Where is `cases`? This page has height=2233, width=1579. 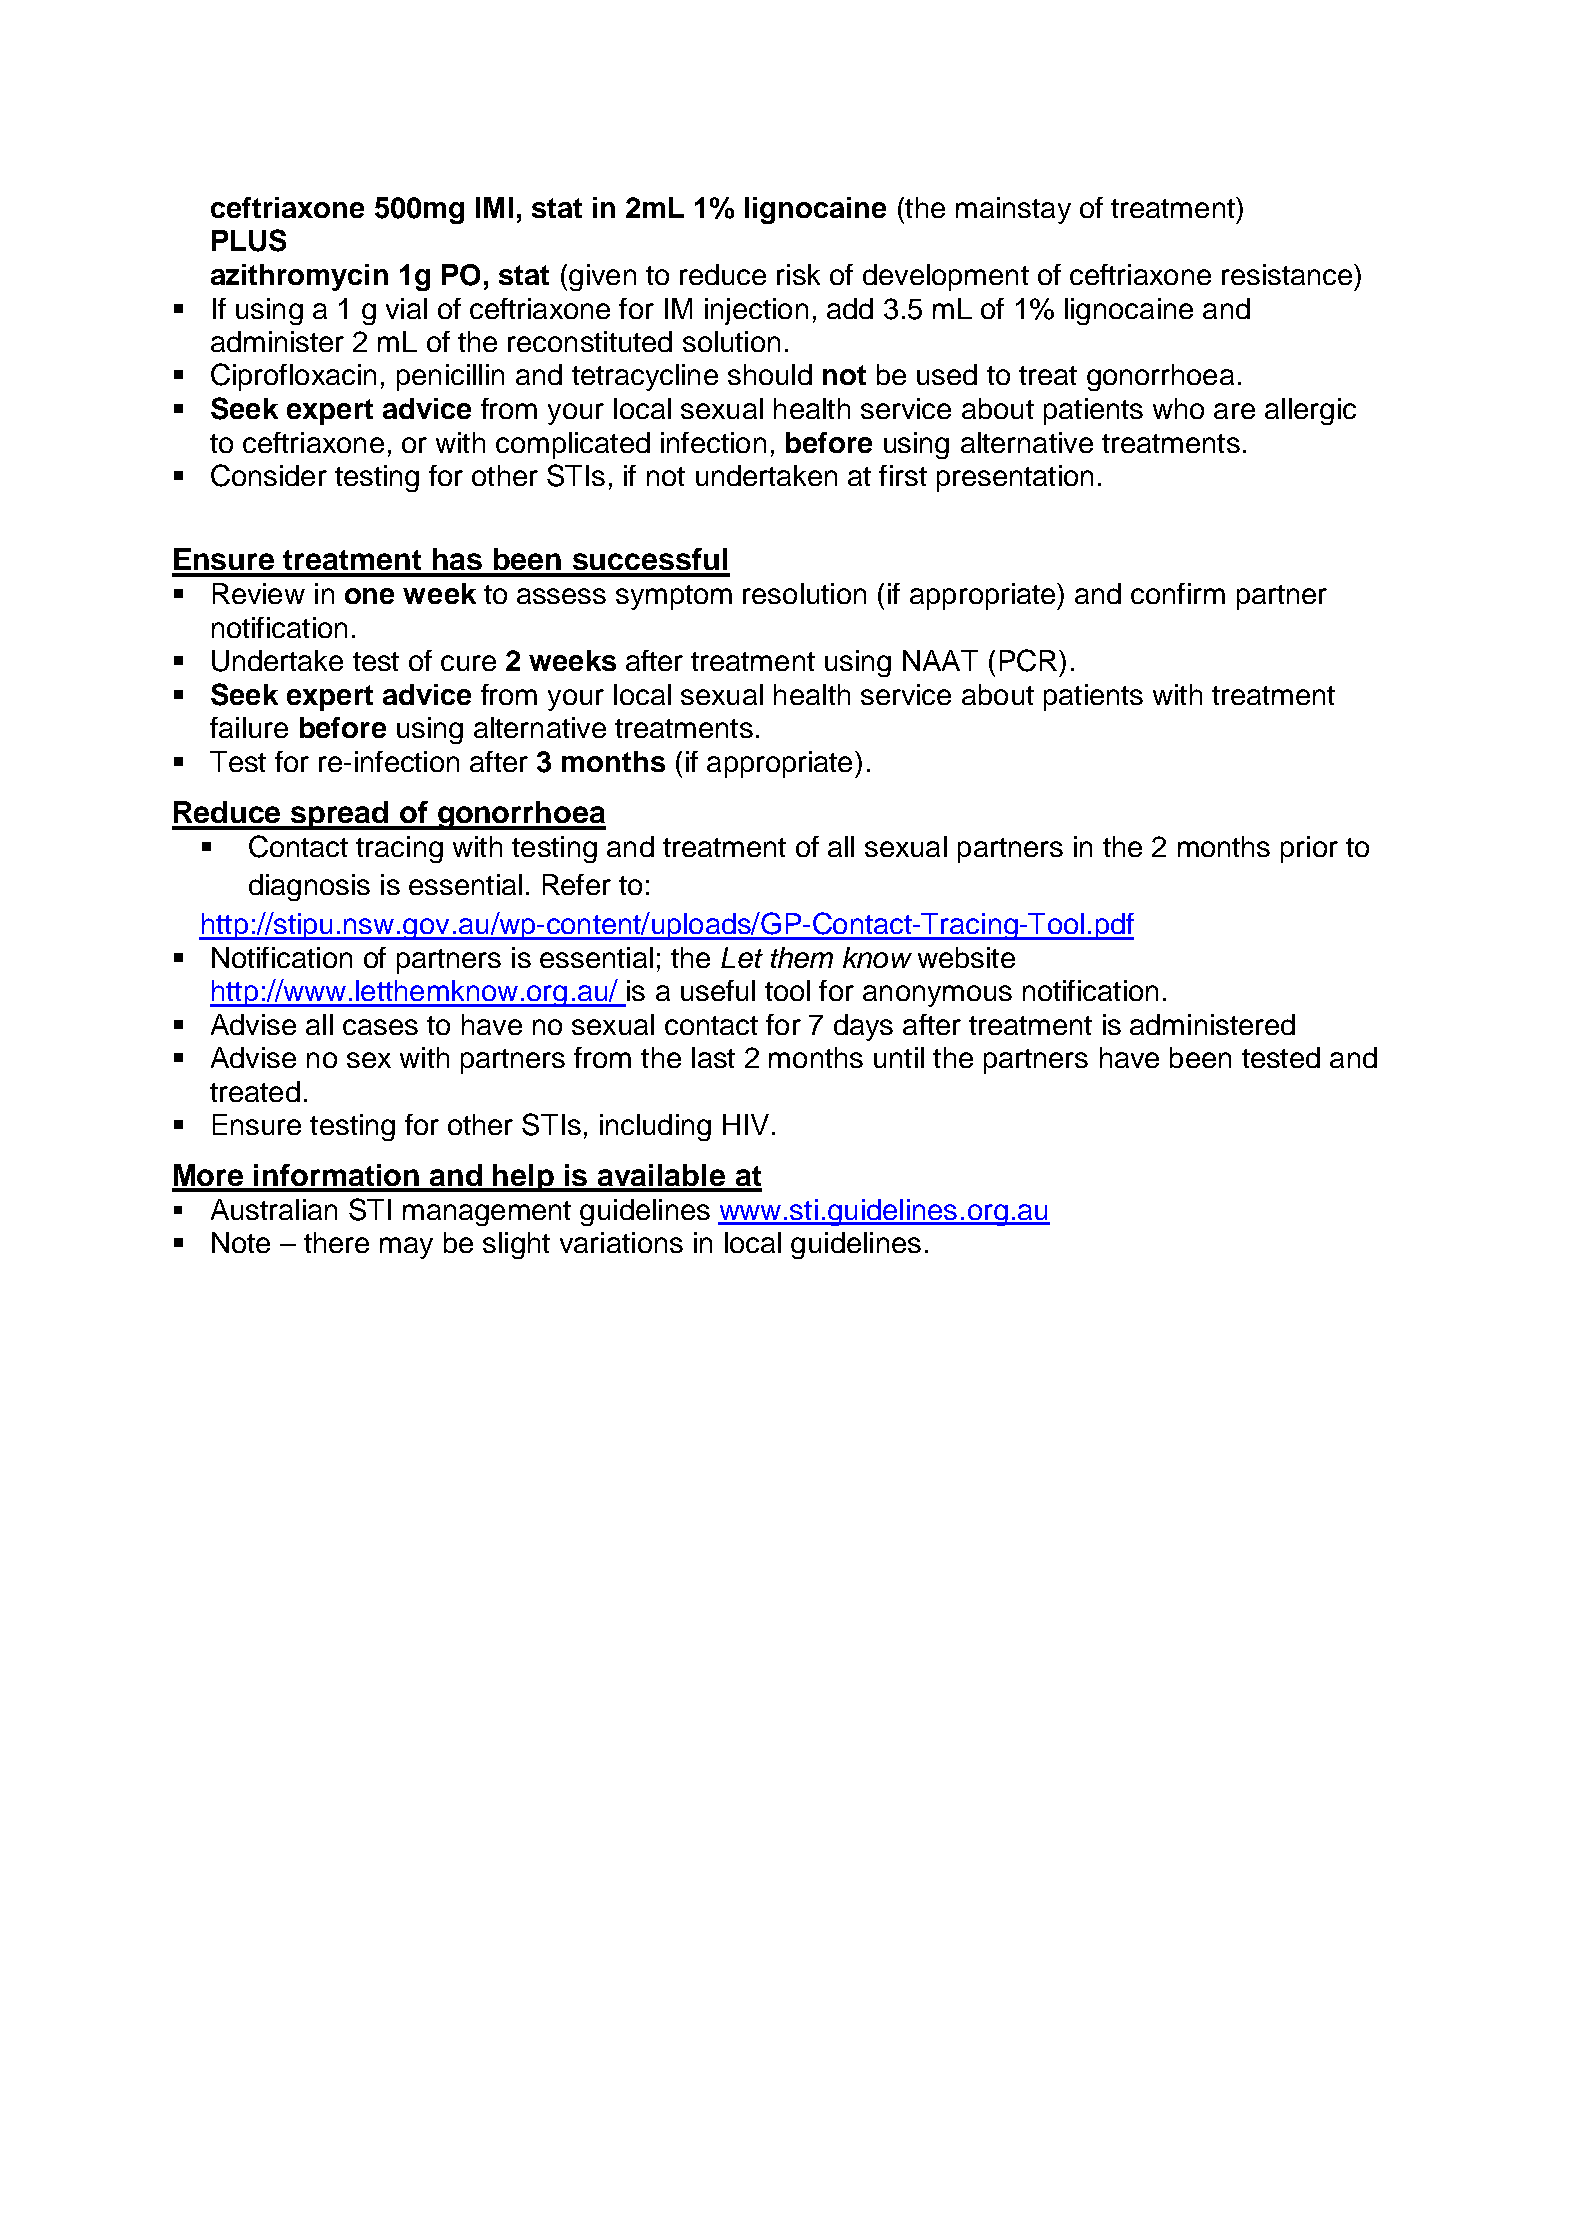
cases is located at coordinates (380, 1027).
